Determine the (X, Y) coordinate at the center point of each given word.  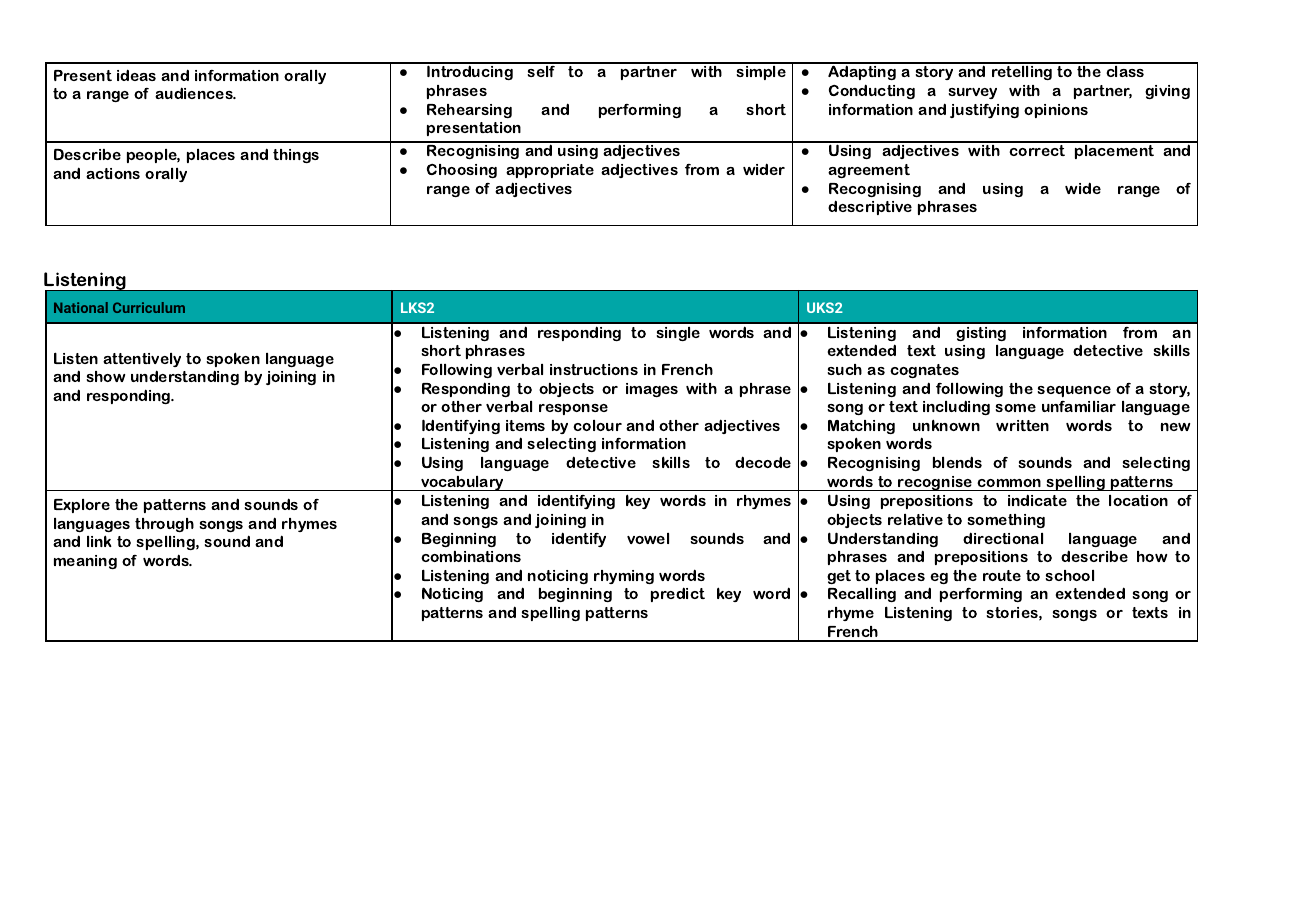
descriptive (870, 207)
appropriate (550, 171)
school (1070, 575)
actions (113, 173)
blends (957, 462)
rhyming (624, 577)
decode (763, 462)
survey (973, 93)
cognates (924, 371)
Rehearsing (469, 111)
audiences (195, 93)
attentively (142, 360)
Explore (82, 506)
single (678, 334)
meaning (85, 562)
